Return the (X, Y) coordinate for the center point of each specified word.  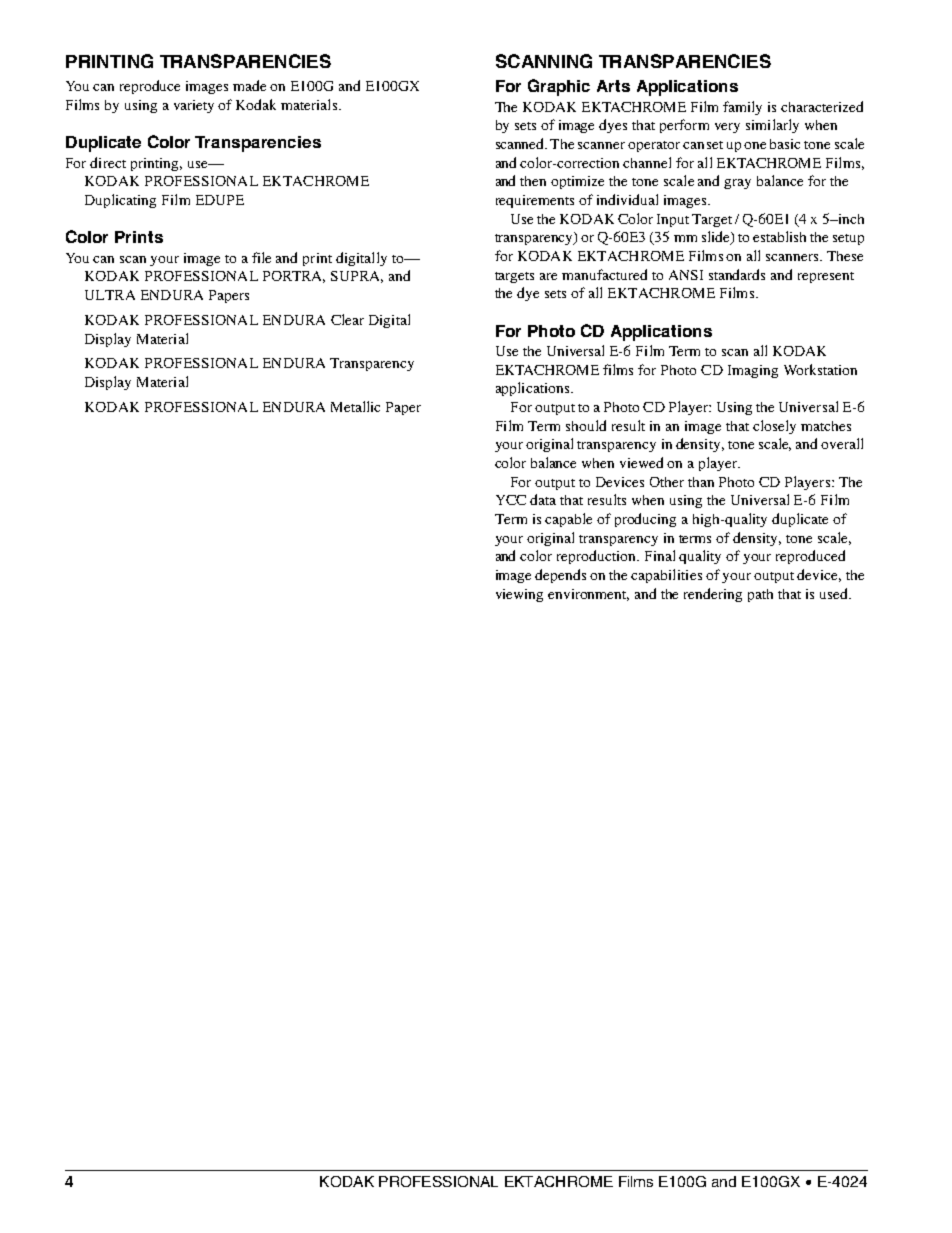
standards (737, 274)
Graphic (559, 87)
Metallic (355, 406)
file (261, 257)
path (760, 595)
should (586, 425)
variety (194, 106)
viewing (519, 595)
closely (774, 427)
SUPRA (357, 277)
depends (560, 576)
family (742, 108)
